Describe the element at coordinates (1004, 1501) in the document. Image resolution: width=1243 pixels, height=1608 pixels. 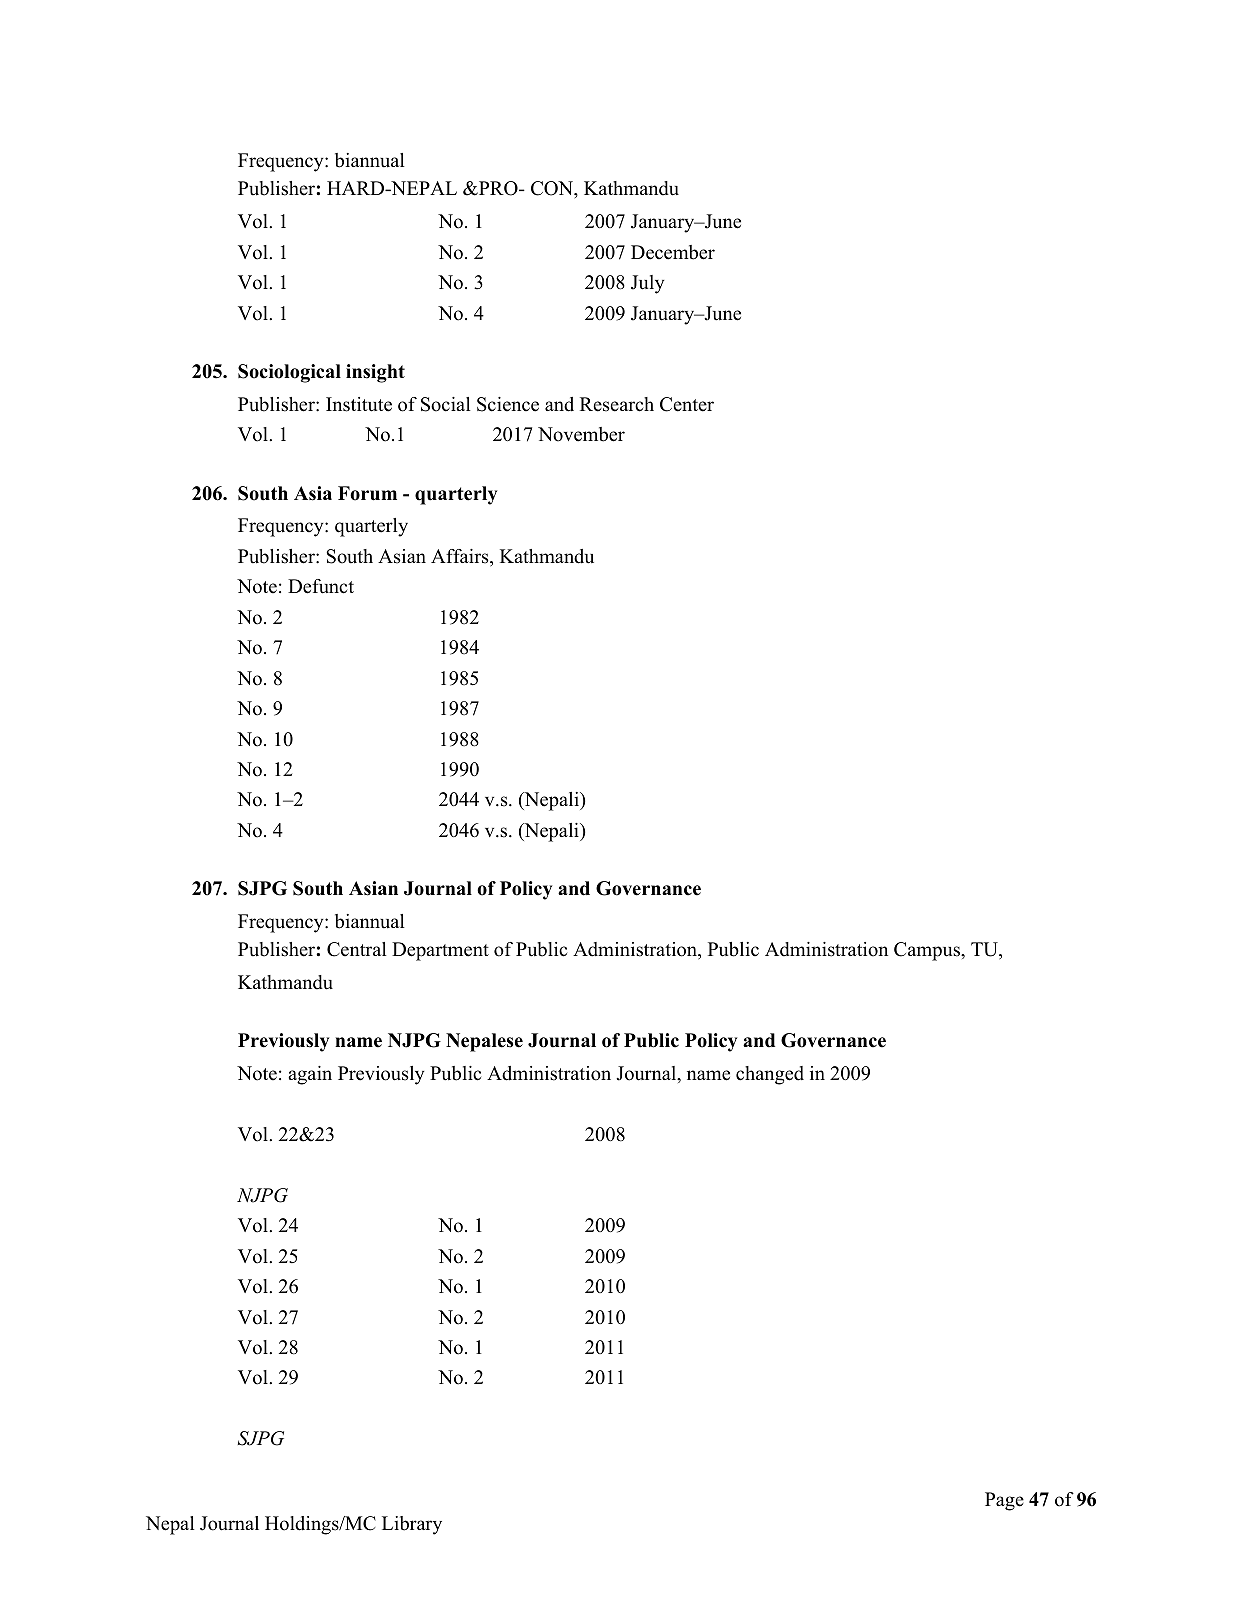
I see `Page` at that location.
